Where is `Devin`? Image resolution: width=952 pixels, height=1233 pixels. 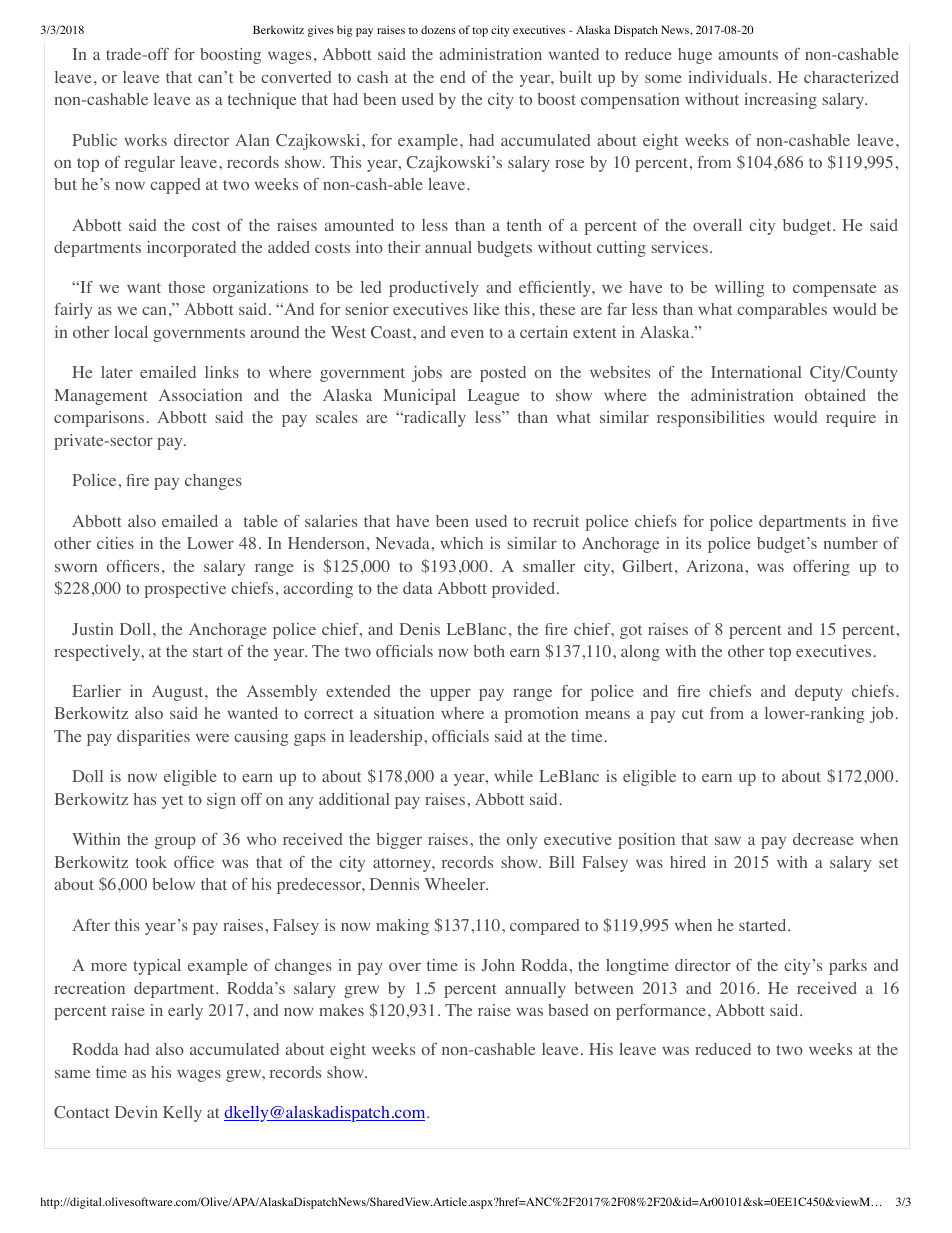
Devin is located at coordinates (136, 1112).
